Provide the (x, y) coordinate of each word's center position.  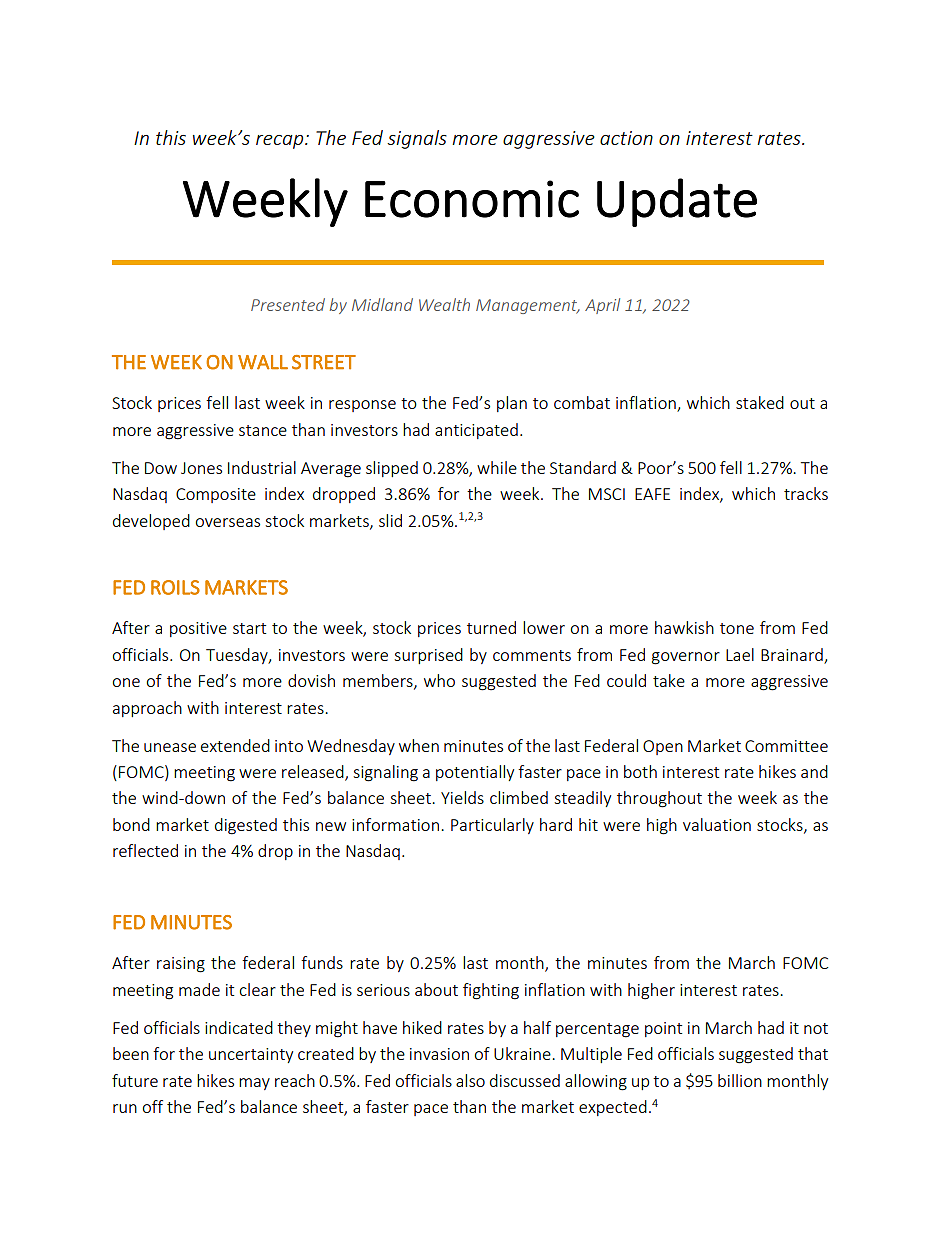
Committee (786, 746)
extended (235, 745)
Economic (472, 199)
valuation (717, 824)
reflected (145, 850)
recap (281, 142)
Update (677, 202)
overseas (227, 522)
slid (390, 520)
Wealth (444, 304)
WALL (263, 362)
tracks (806, 493)
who (439, 680)
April (602, 306)
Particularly (492, 826)
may (254, 1084)
